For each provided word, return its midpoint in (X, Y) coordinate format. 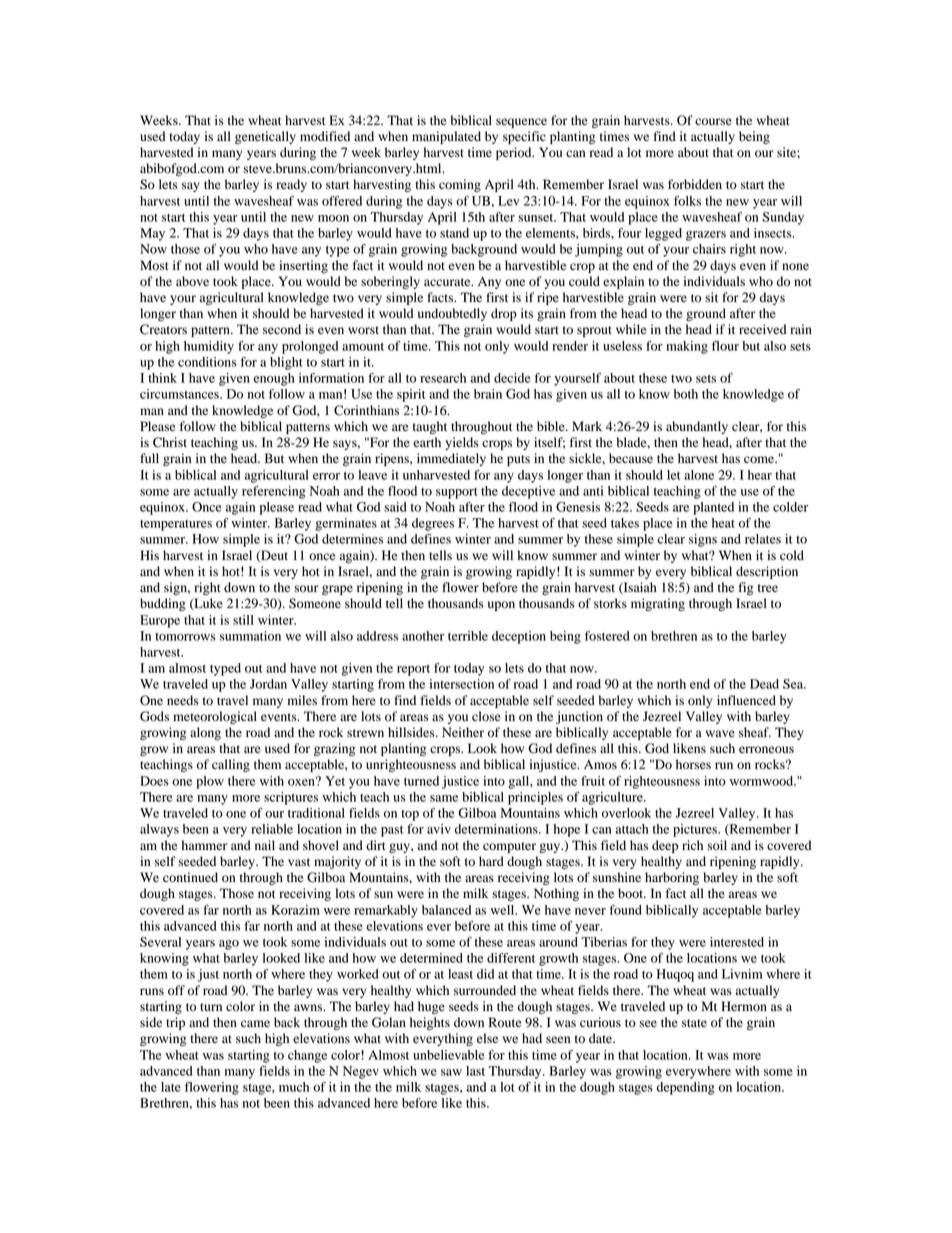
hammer (204, 845)
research (443, 378)
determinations (497, 829)
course (713, 121)
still (243, 620)
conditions (207, 362)
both (686, 394)
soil (717, 845)
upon (501, 606)
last (475, 1071)
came (255, 1023)
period (515, 153)
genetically (265, 137)
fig (746, 588)
